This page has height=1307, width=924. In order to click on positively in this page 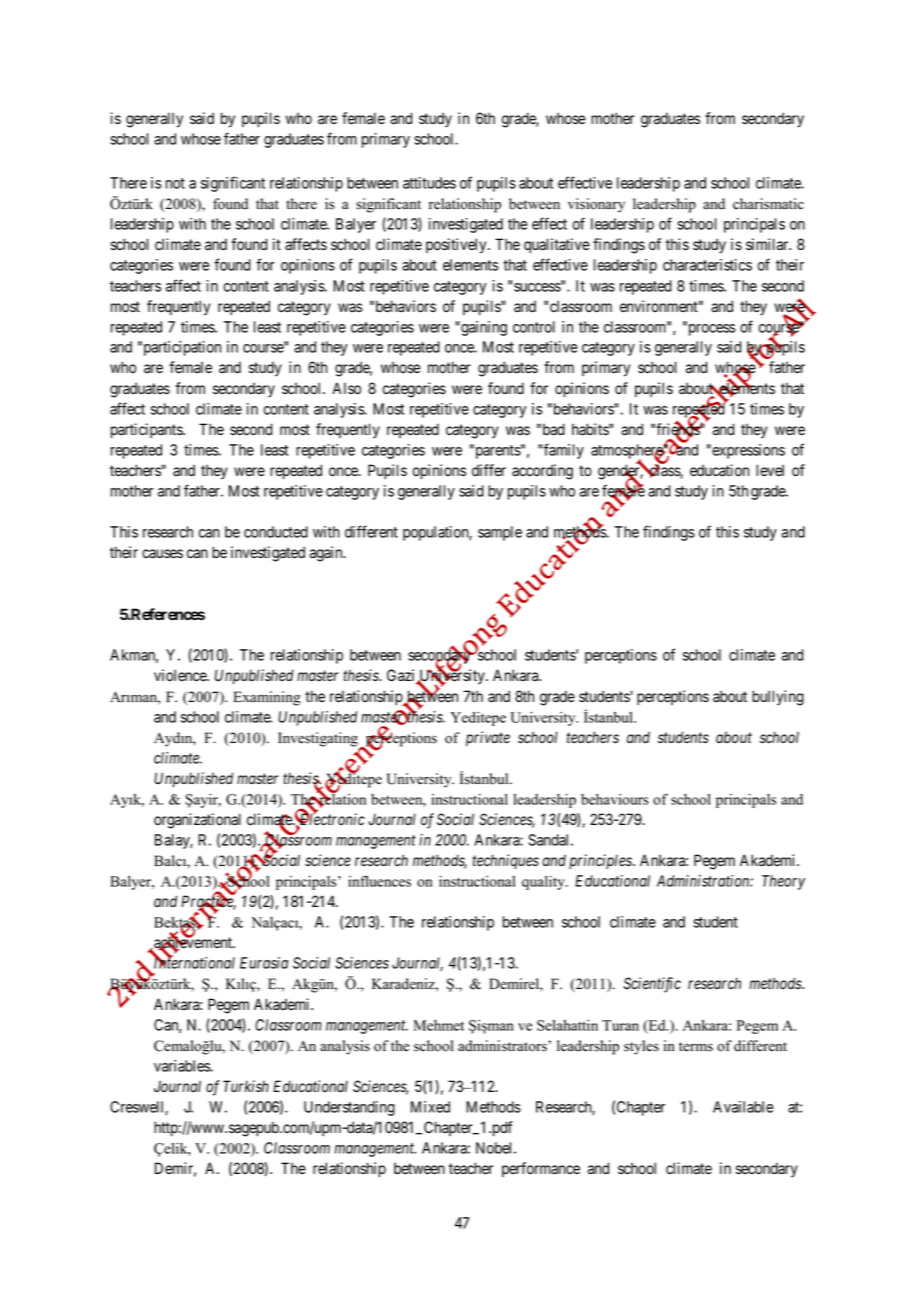, I will do `click(457, 246)`.
